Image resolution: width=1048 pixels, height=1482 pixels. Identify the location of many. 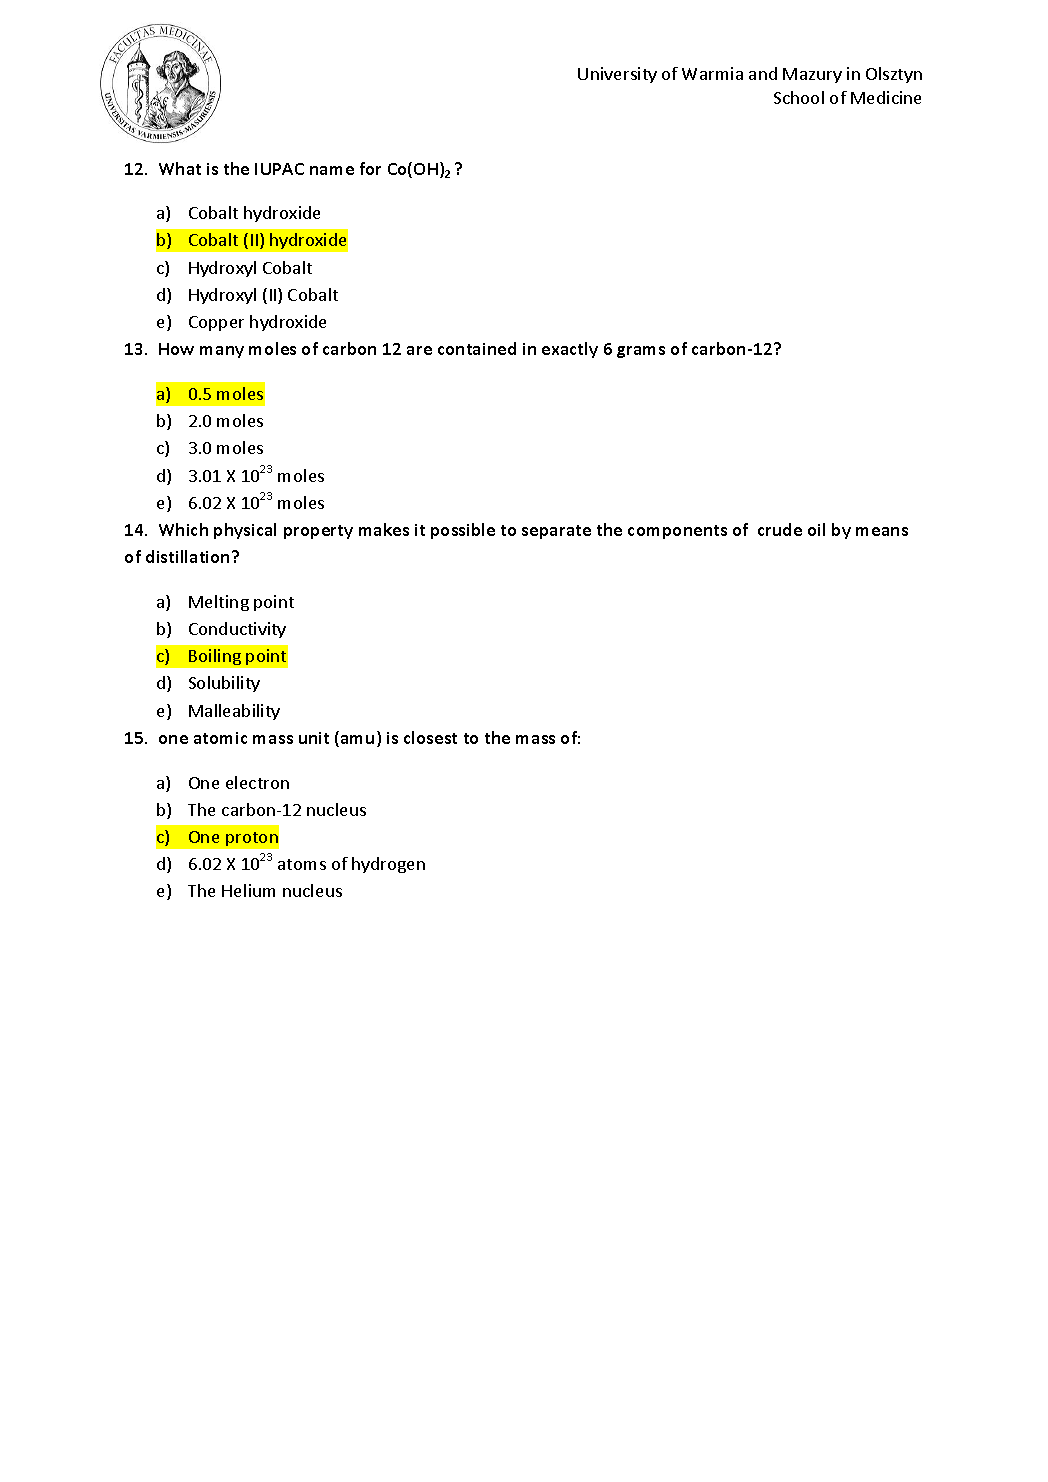
(222, 352).
